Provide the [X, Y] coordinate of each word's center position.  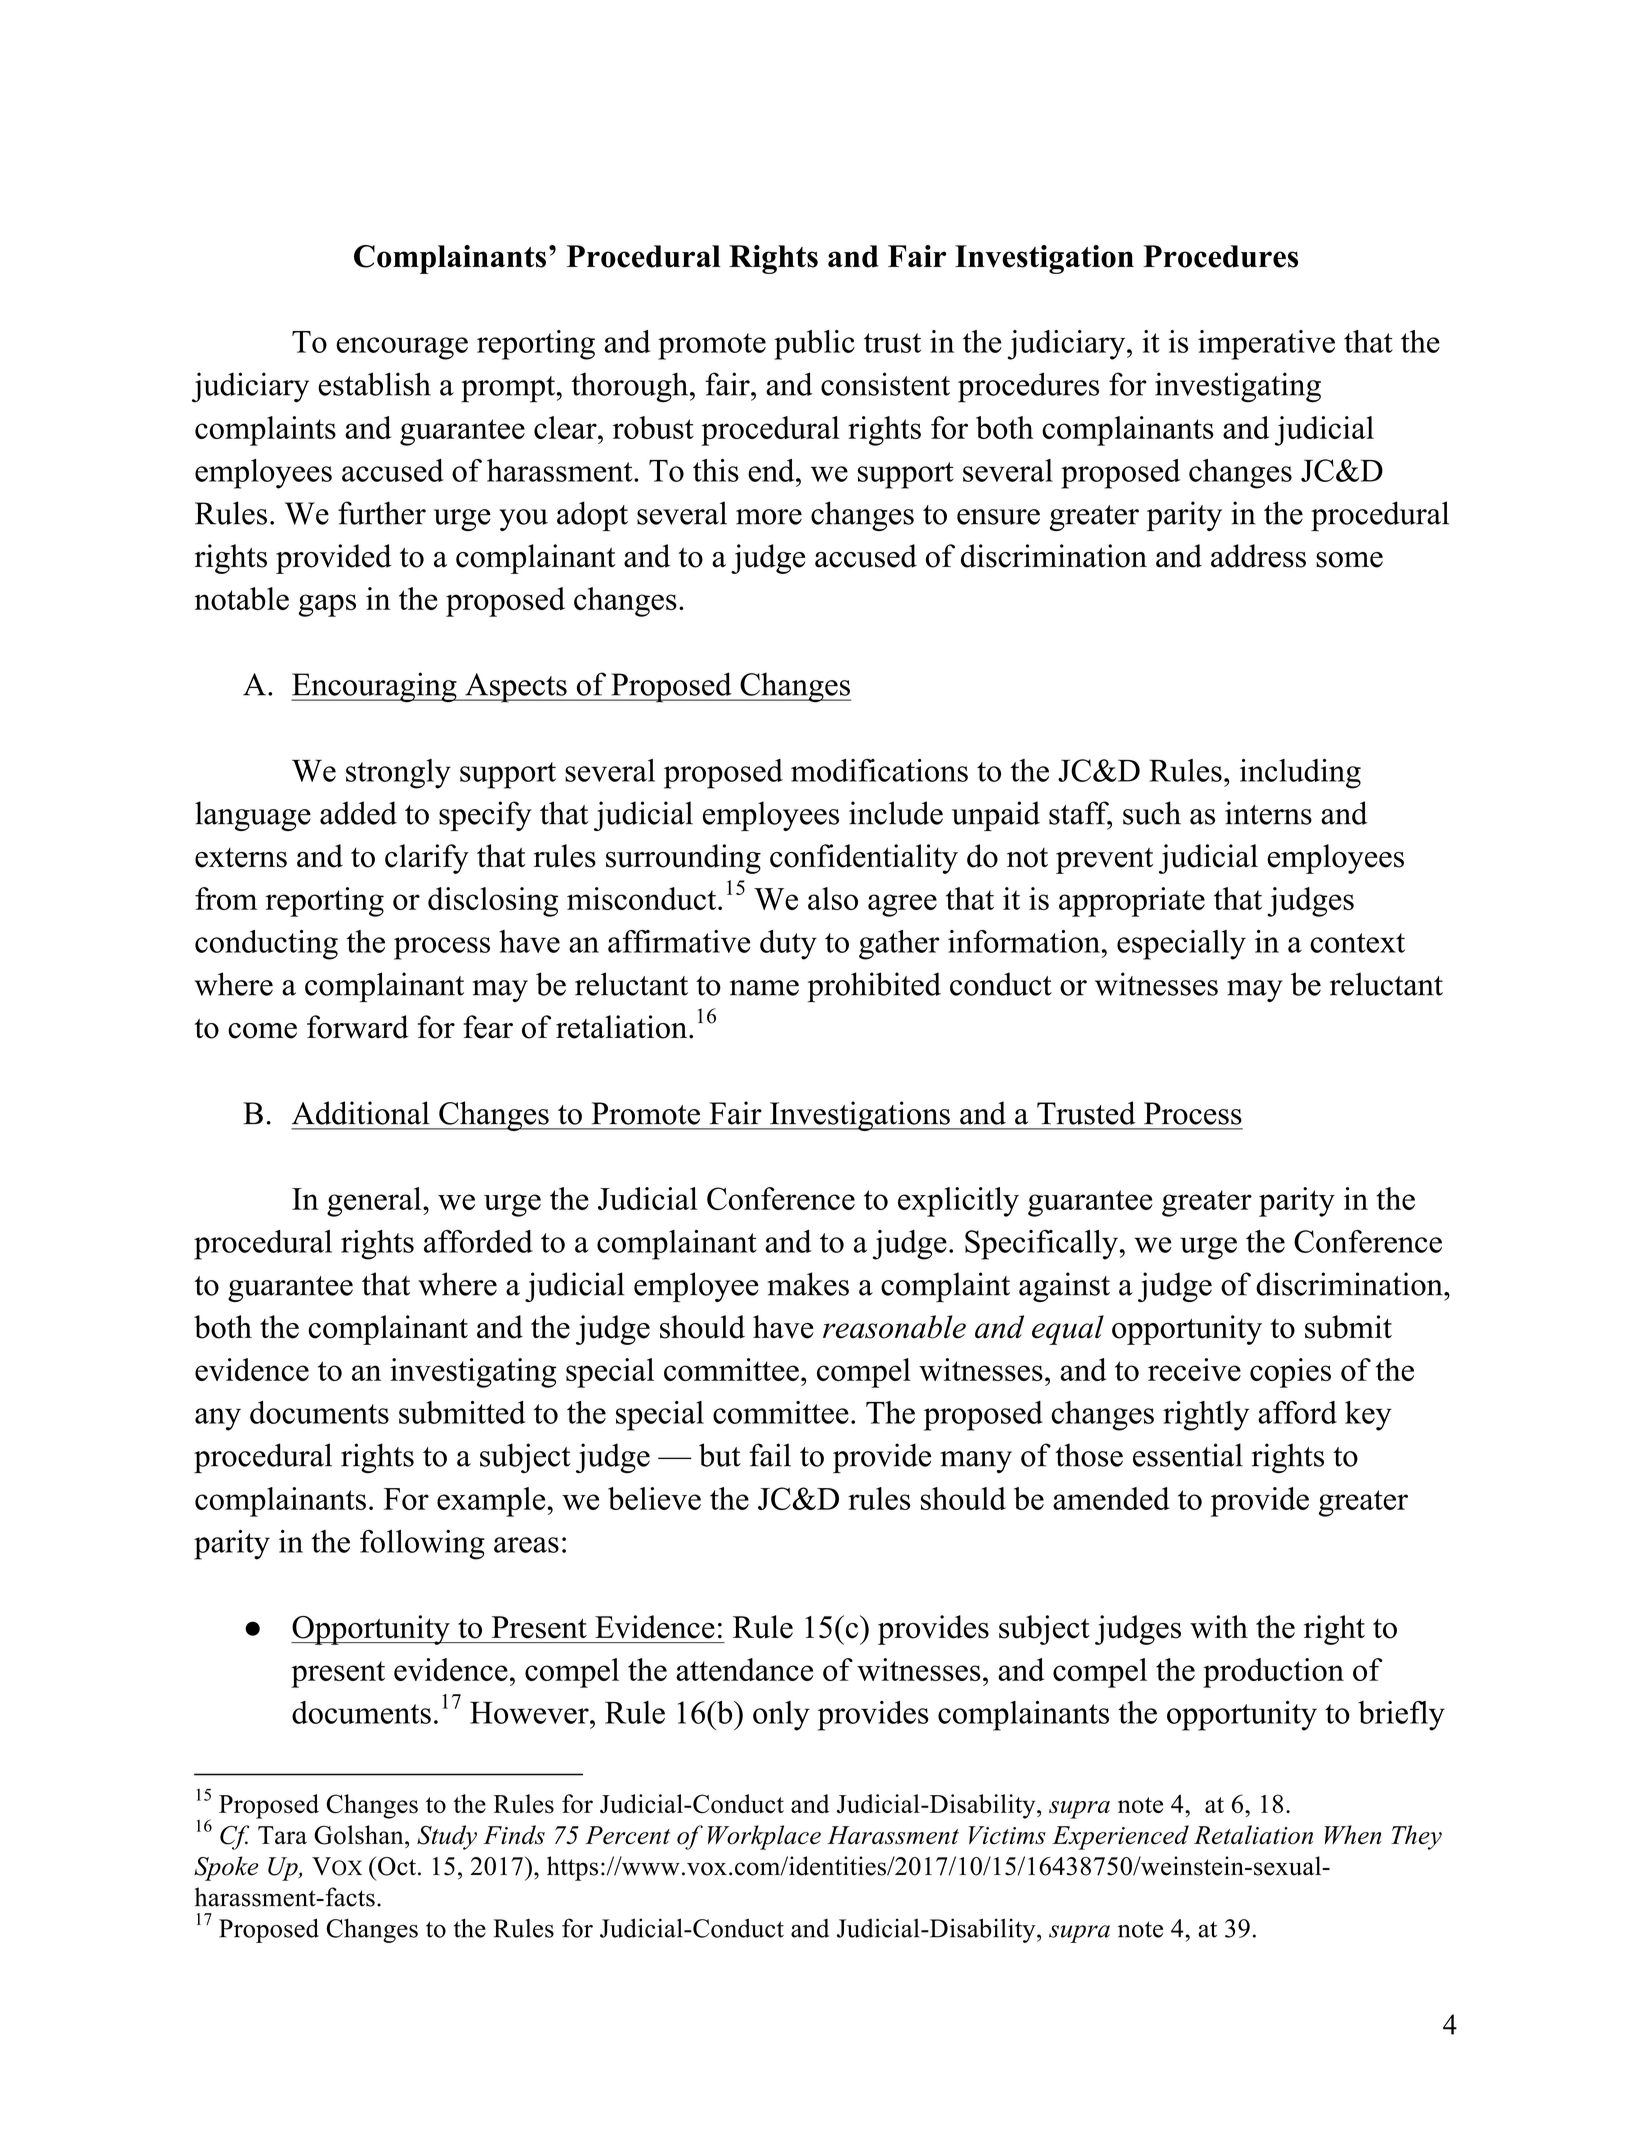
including [1300, 774]
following [422, 1545]
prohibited [874, 987]
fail [770, 1455]
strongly [398, 774]
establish [374, 384]
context [1357, 943]
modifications [879, 770]
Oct [397, 1866]
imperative [1266, 345]
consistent [885, 384]
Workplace [764, 1837]
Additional [361, 1113]
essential [1188, 1455]
